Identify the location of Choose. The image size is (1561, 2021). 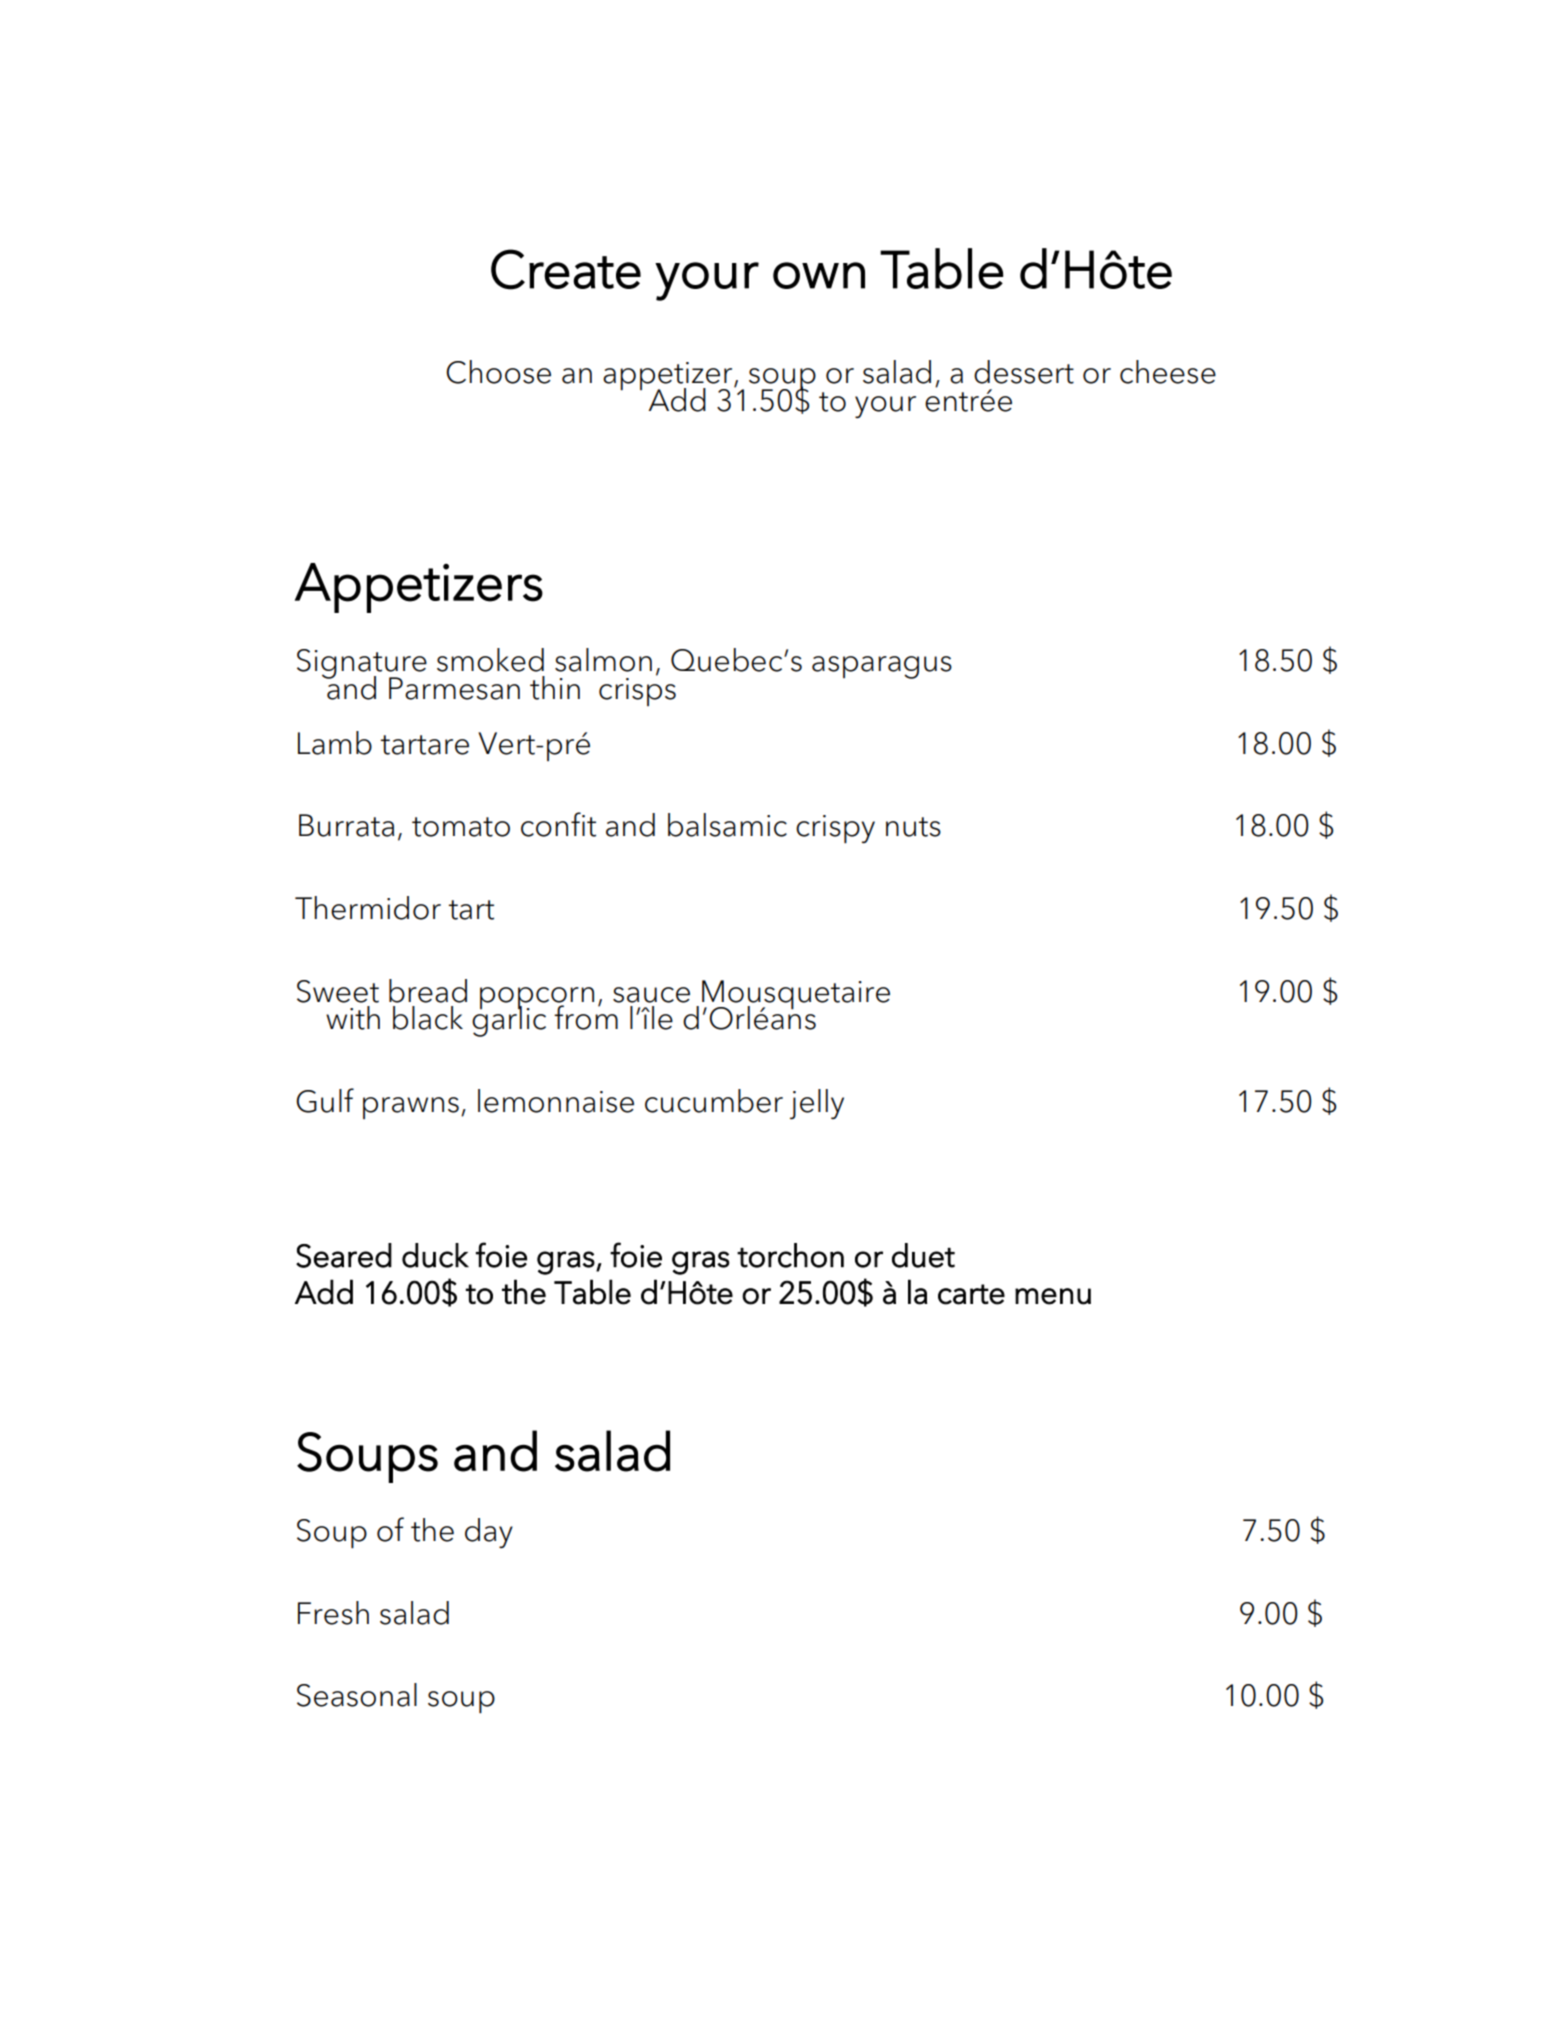
(498, 372).
